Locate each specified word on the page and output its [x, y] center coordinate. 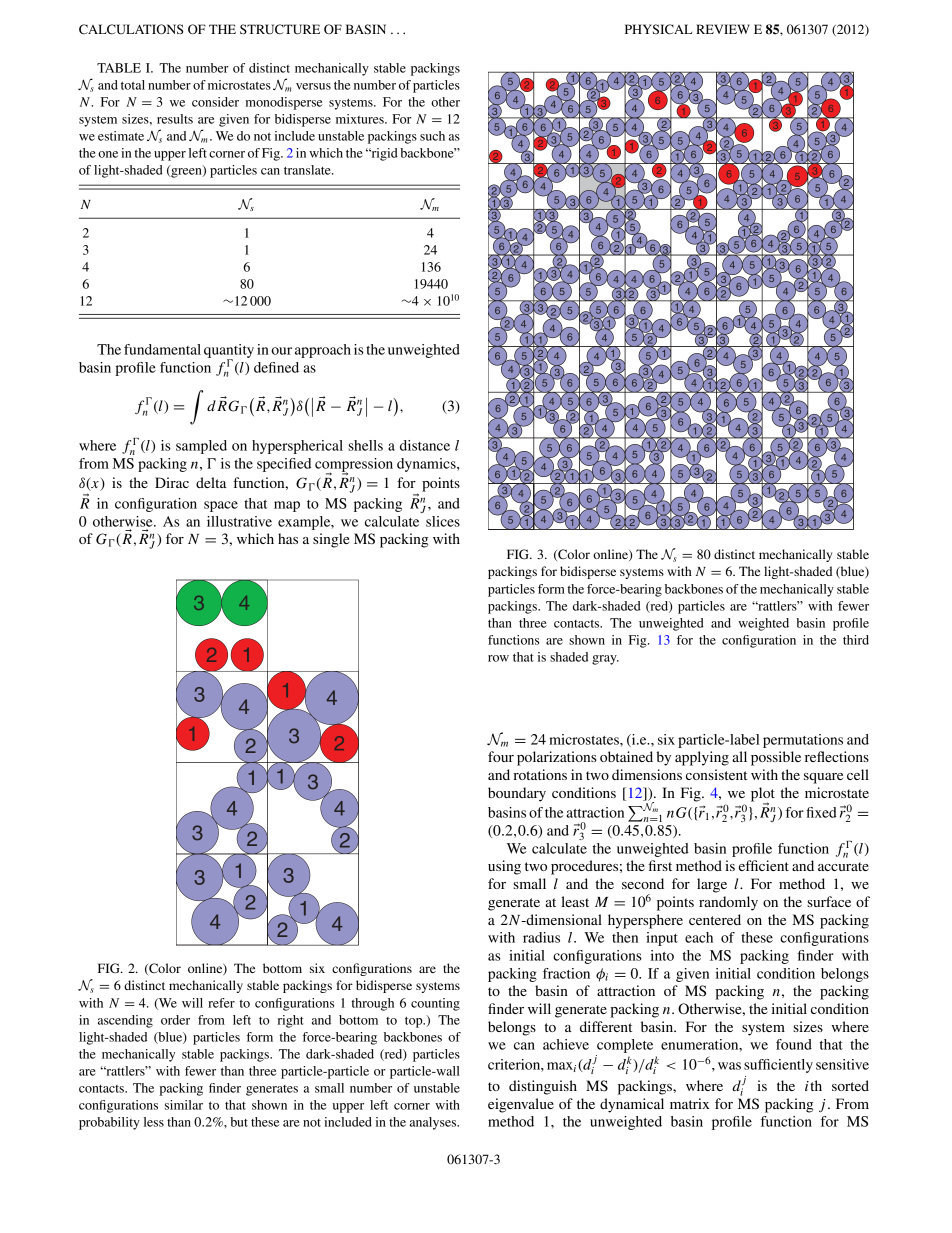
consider [215, 102]
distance [425, 445]
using [504, 867]
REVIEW [723, 29]
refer [221, 1003]
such [432, 136]
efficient [764, 865]
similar [184, 1105]
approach [323, 351]
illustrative [239, 521]
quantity [229, 352]
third [856, 640]
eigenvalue [521, 1105]
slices [443, 521]
